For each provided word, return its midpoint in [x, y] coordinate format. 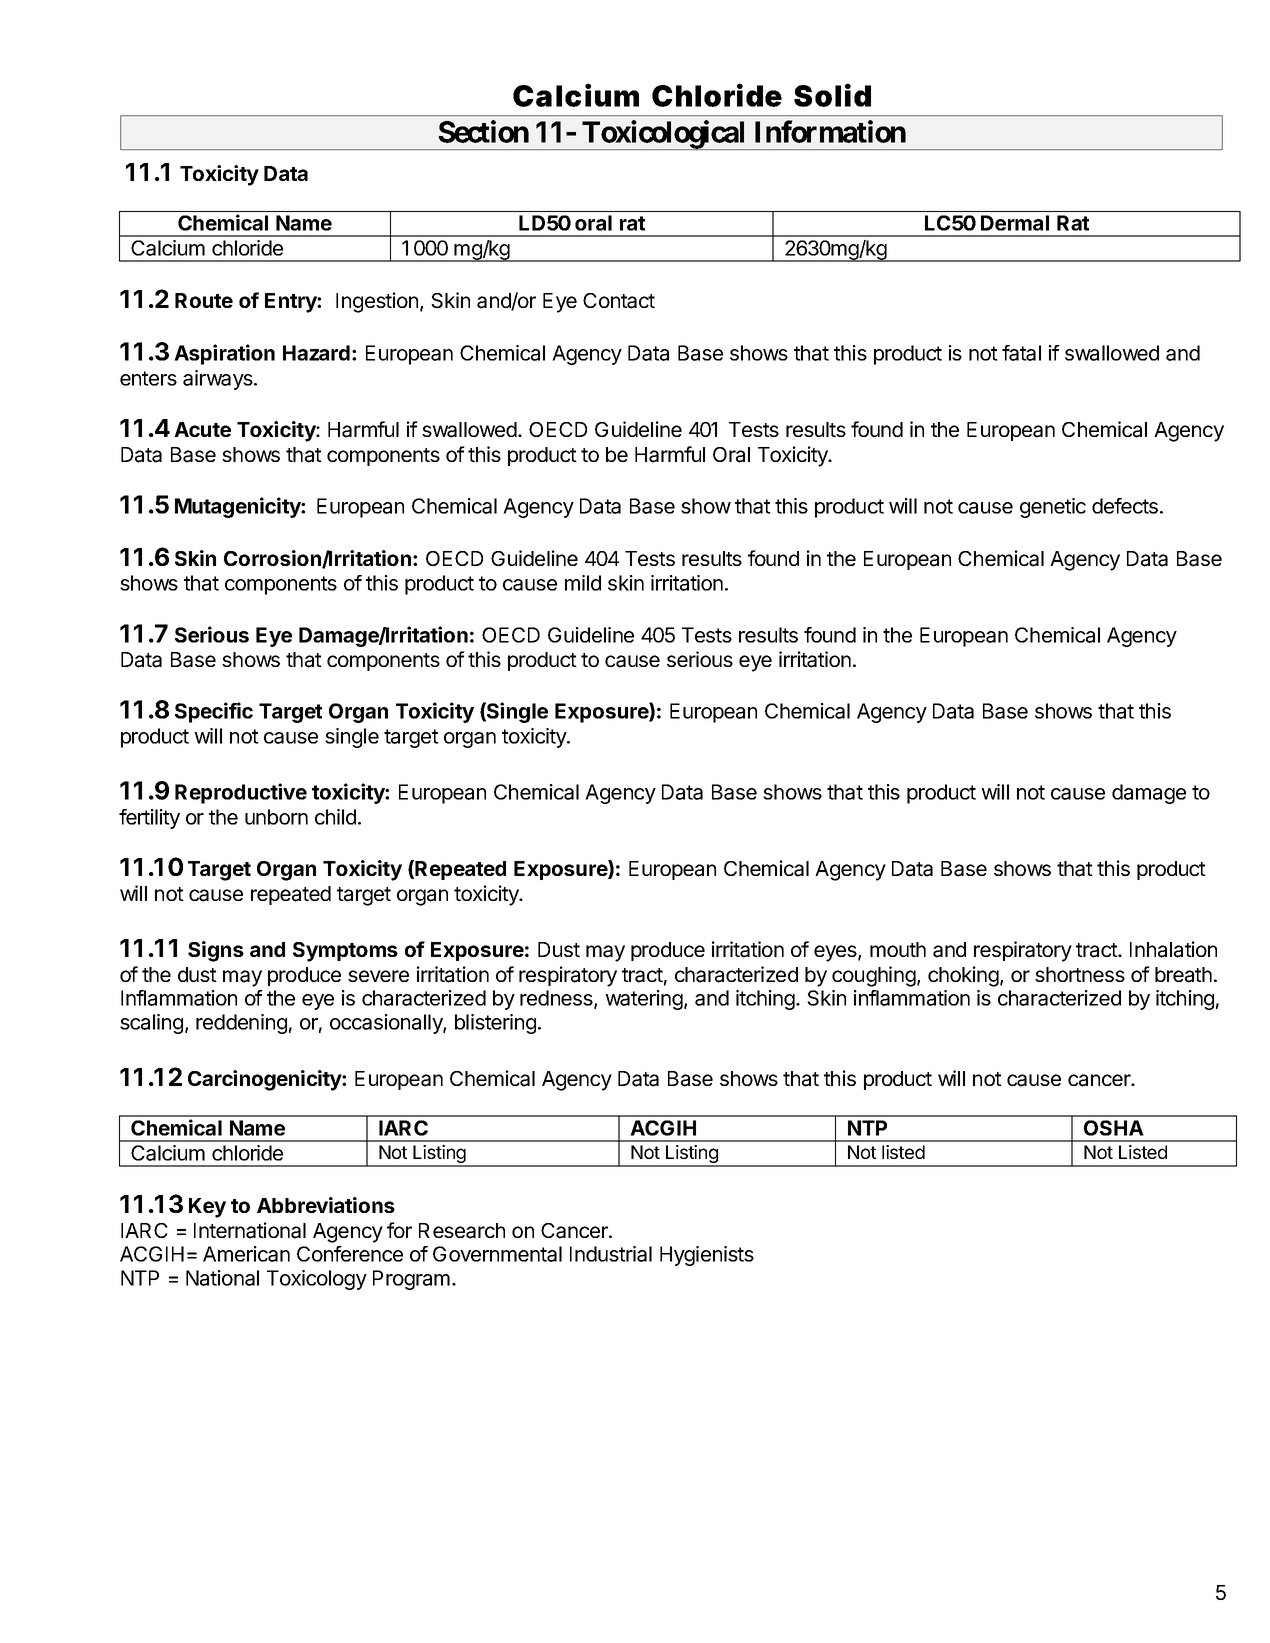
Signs [216, 951]
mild [583, 583]
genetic [1053, 508]
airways [219, 380]
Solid [832, 95]
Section [483, 131]
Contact [619, 301]
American [246, 1254]
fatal [1021, 353]
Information [830, 131]
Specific [214, 712]
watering [645, 1000]
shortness [1080, 974]
